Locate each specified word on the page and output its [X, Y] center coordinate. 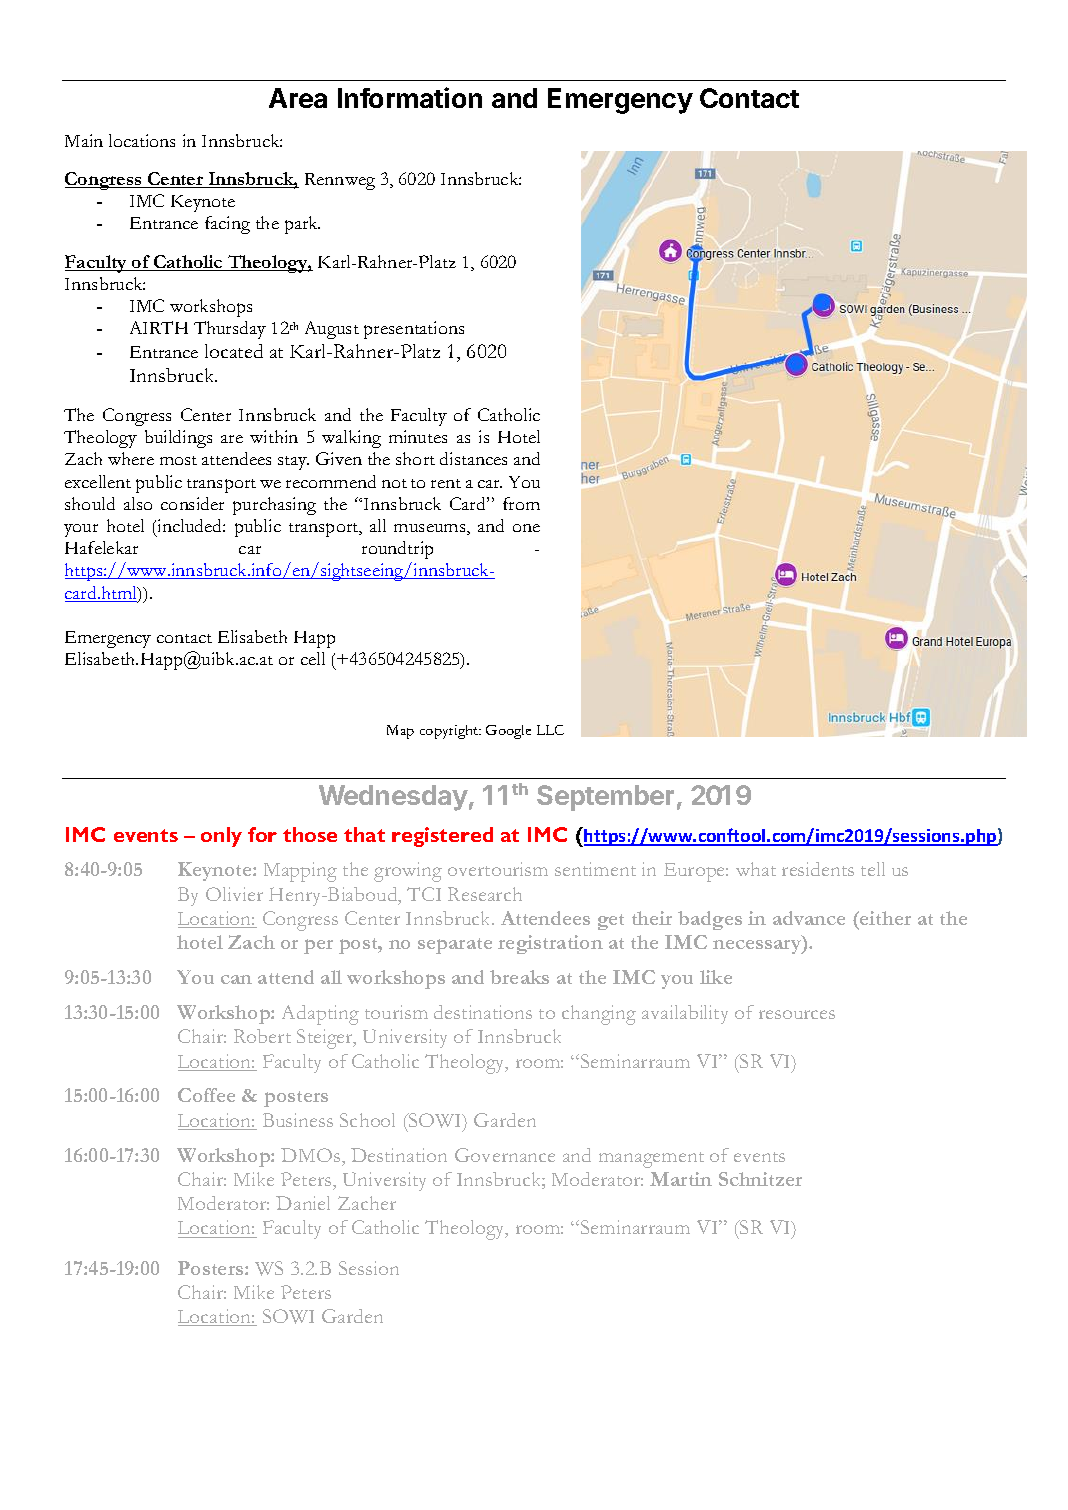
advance [809, 918]
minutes [418, 436]
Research [485, 894]
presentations [414, 330]
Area [298, 98]
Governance [505, 1155]
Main [84, 140]
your [81, 530]
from [521, 503]
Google [508, 732]
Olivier [234, 894]
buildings [178, 439]
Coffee [206, 1095]
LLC [550, 730]
